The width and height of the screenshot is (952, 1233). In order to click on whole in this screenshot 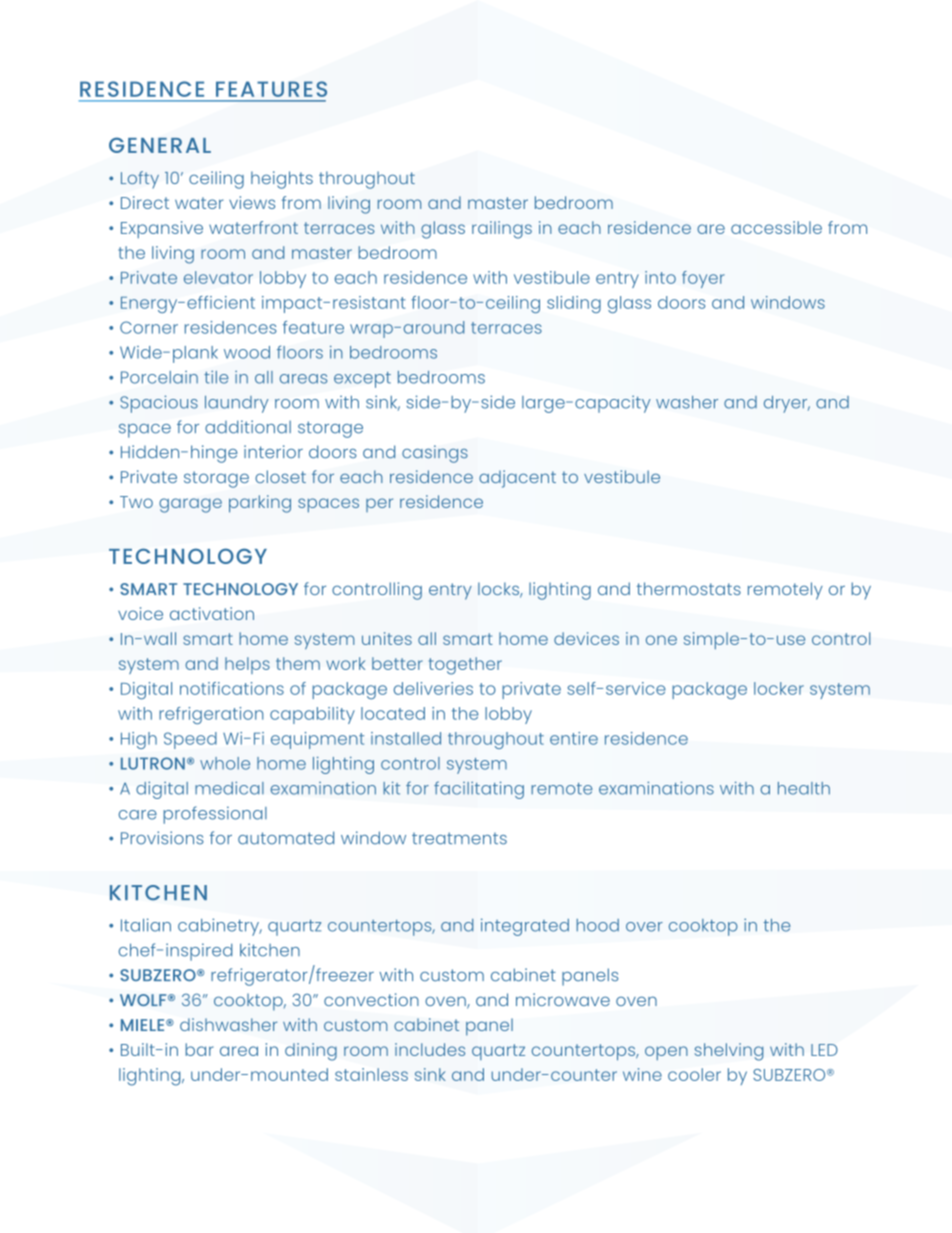, I will do `click(225, 763)`.
